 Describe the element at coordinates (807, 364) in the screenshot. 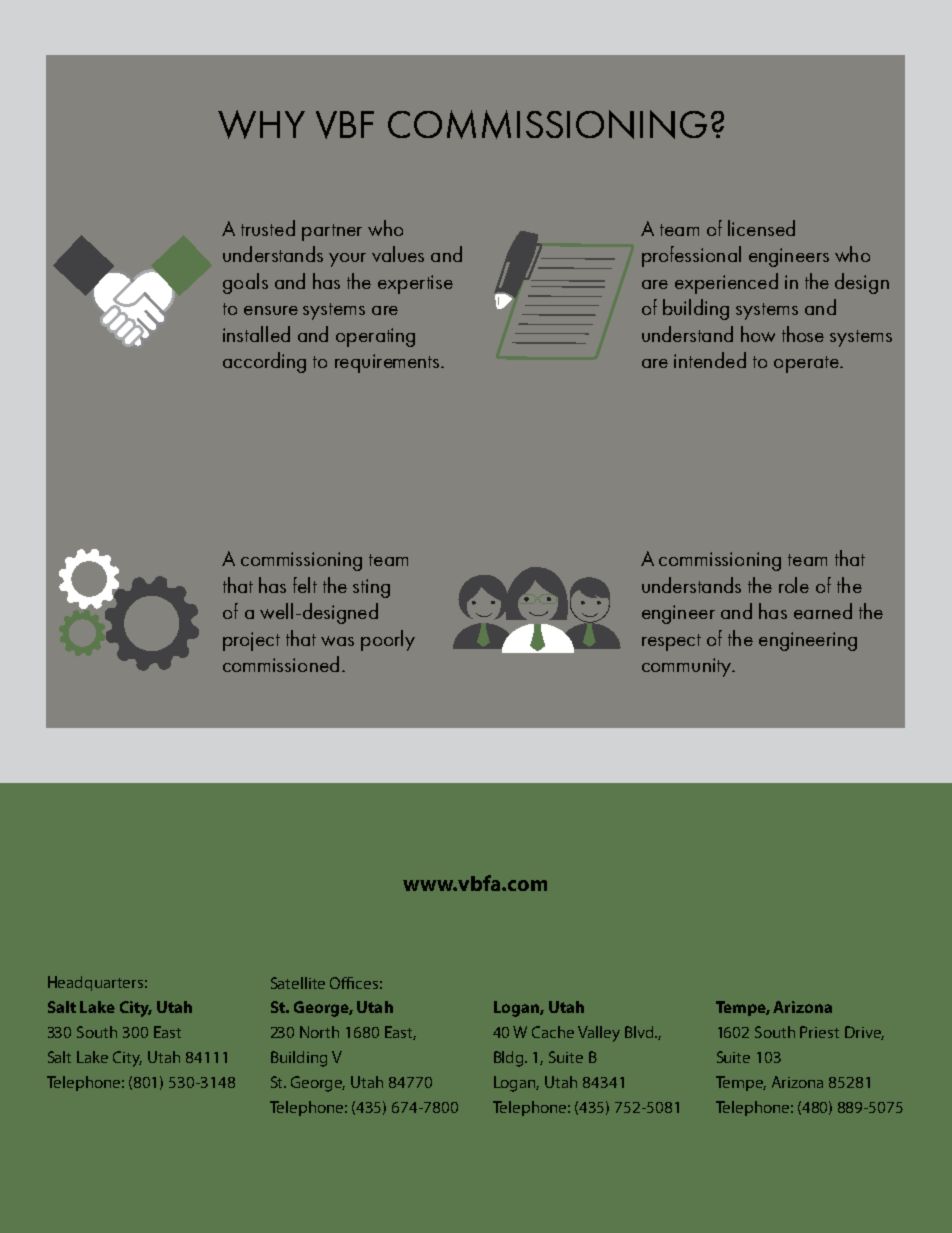

I see `operate` at that location.
